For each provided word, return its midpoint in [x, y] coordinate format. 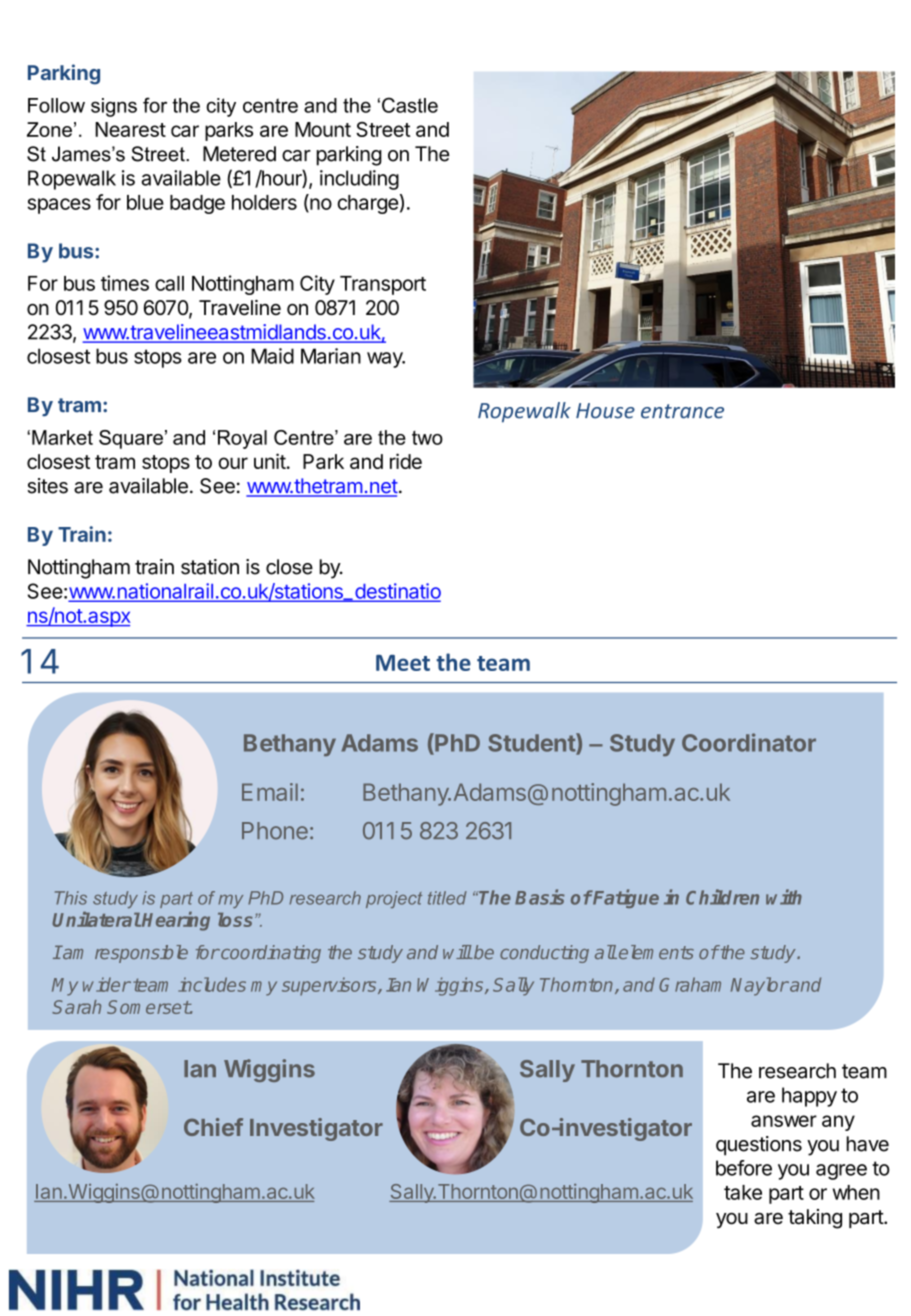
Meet [403, 663]
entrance [682, 411]
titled [447, 898]
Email [270, 792]
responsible [141, 954]
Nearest [130, 129]
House [605, 411]
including [359, 180]
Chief [213, 1127]
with [784, 897]
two [427, 438]
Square [131, 439]
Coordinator [749, 742]
